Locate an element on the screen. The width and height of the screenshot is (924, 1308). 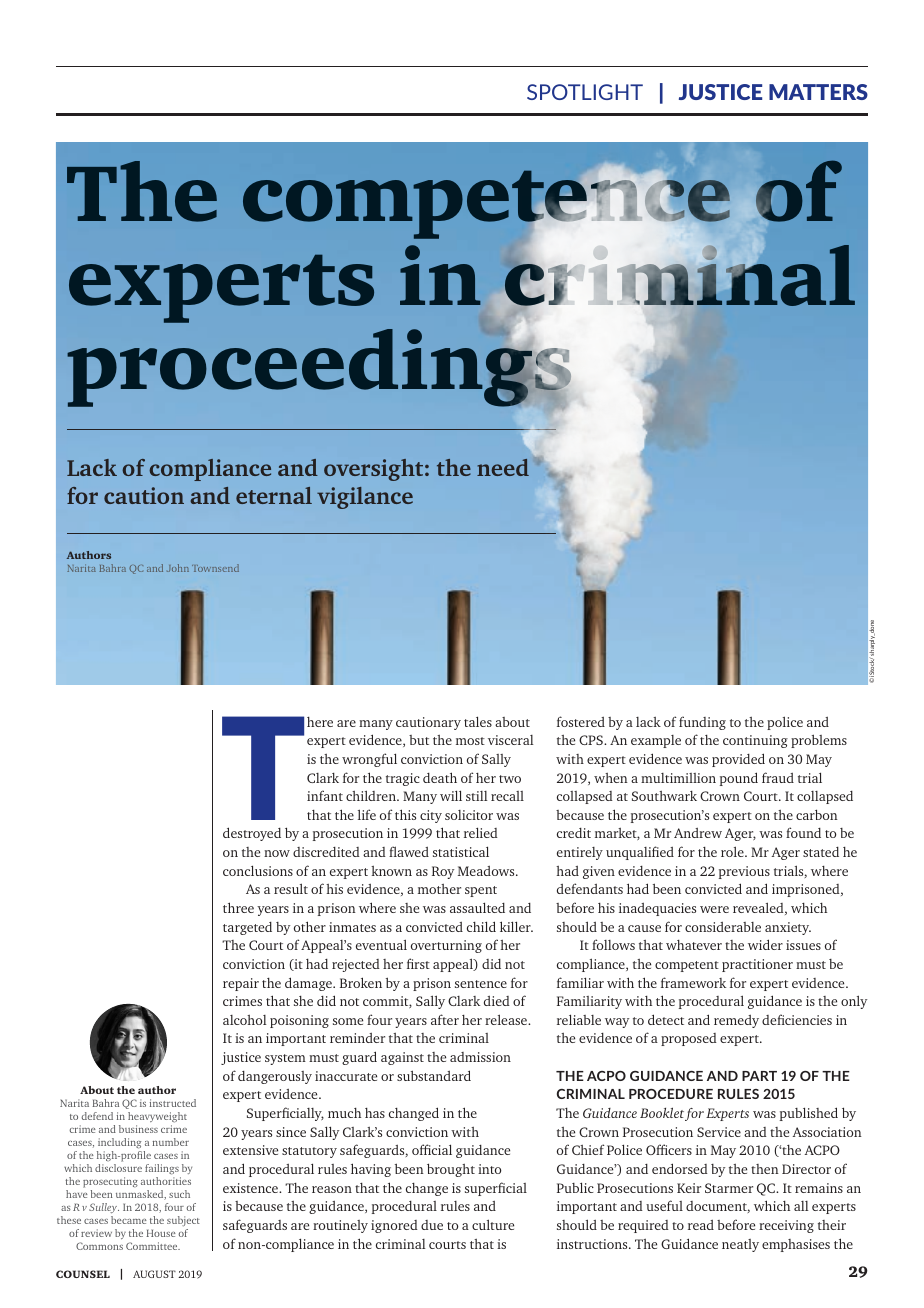
Townsend is located at coordinates (215, 568).
